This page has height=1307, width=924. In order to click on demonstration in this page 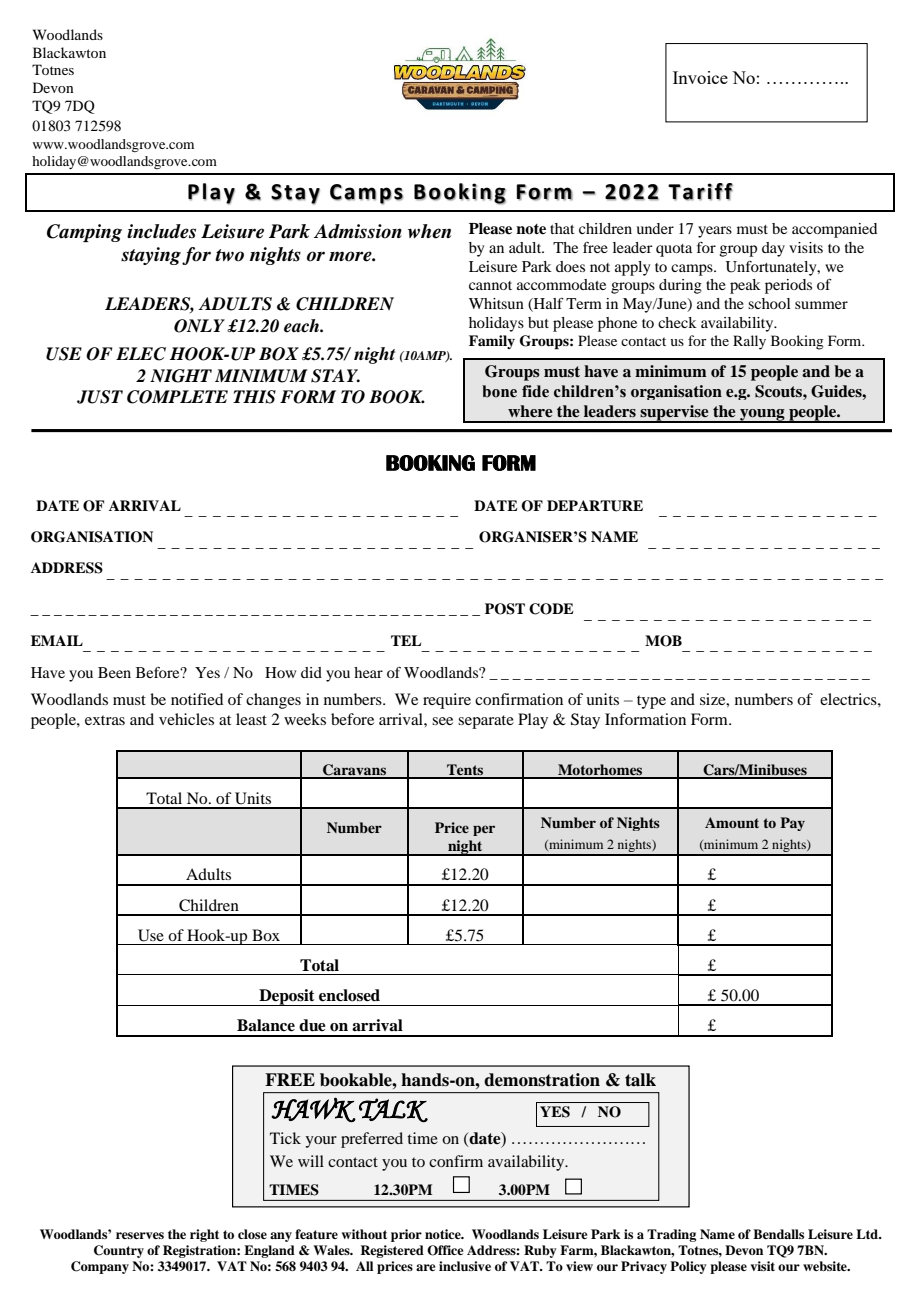, I will do `click(542, 1080)`.
